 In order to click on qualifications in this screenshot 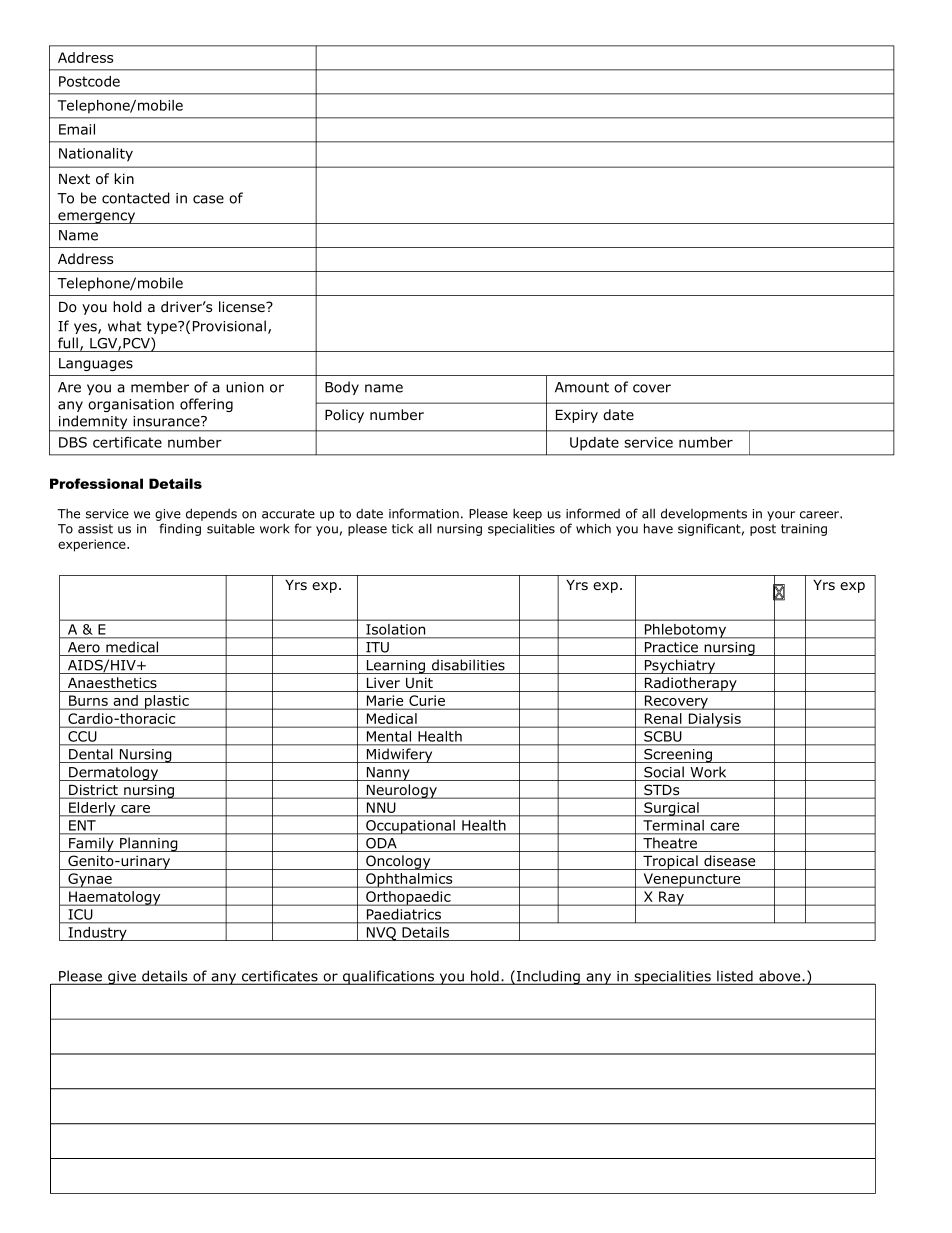, I will do `click(389, 977)`.
